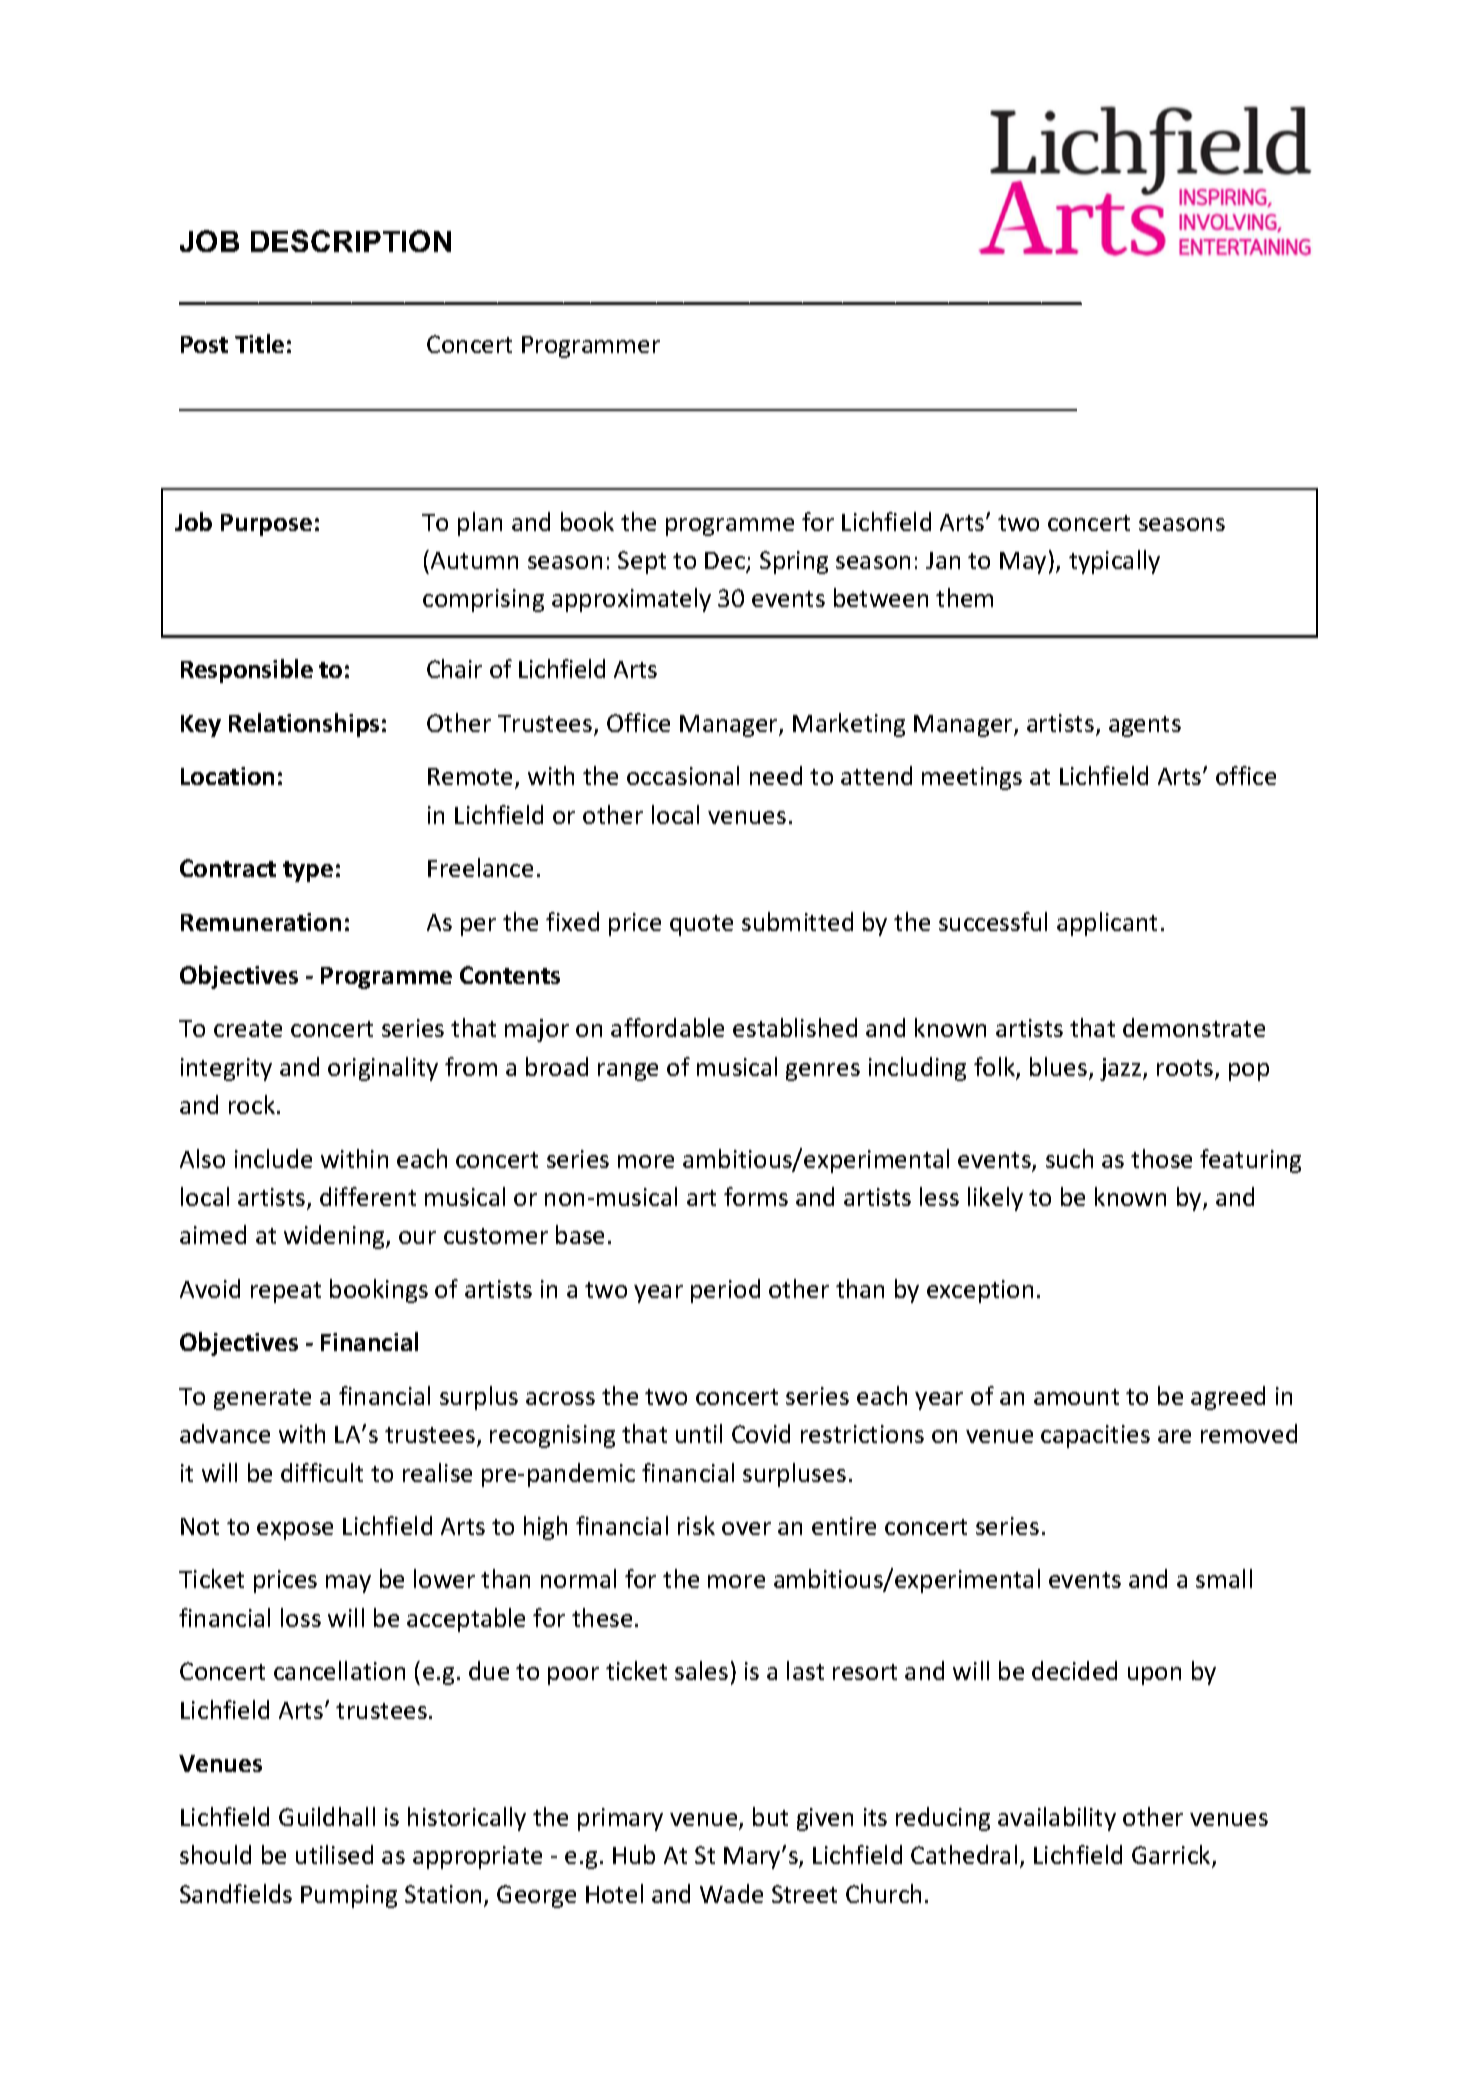 This screenshot has width=1483, height=2097. Describe the element at coordinates (699, 1433) in the screenshot. I see `until` at that location.
